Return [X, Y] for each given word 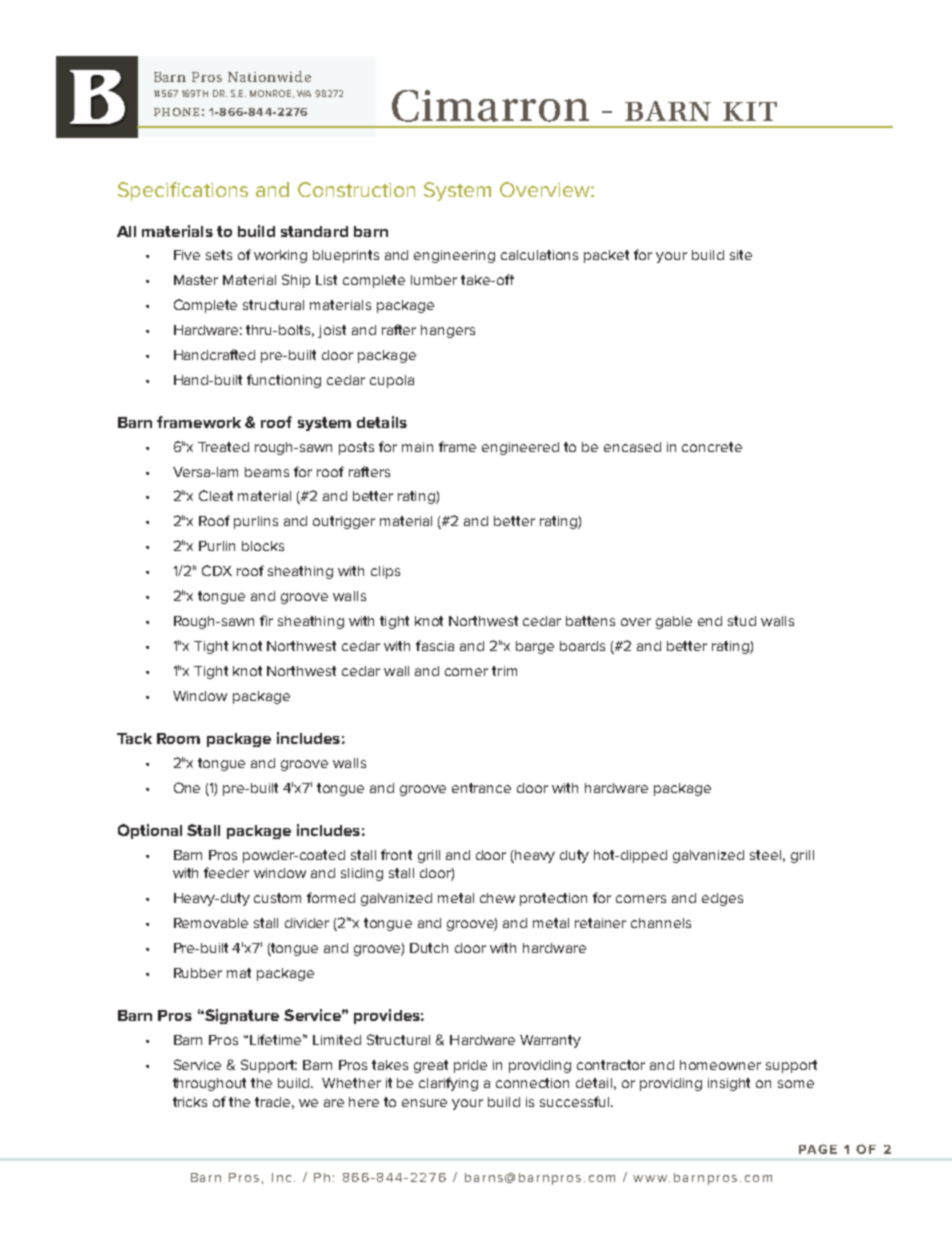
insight [729, 1084]
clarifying [448, 1084]
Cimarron [490, 106]
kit [750, 111]
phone [176, 112]
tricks [190, 1102]
